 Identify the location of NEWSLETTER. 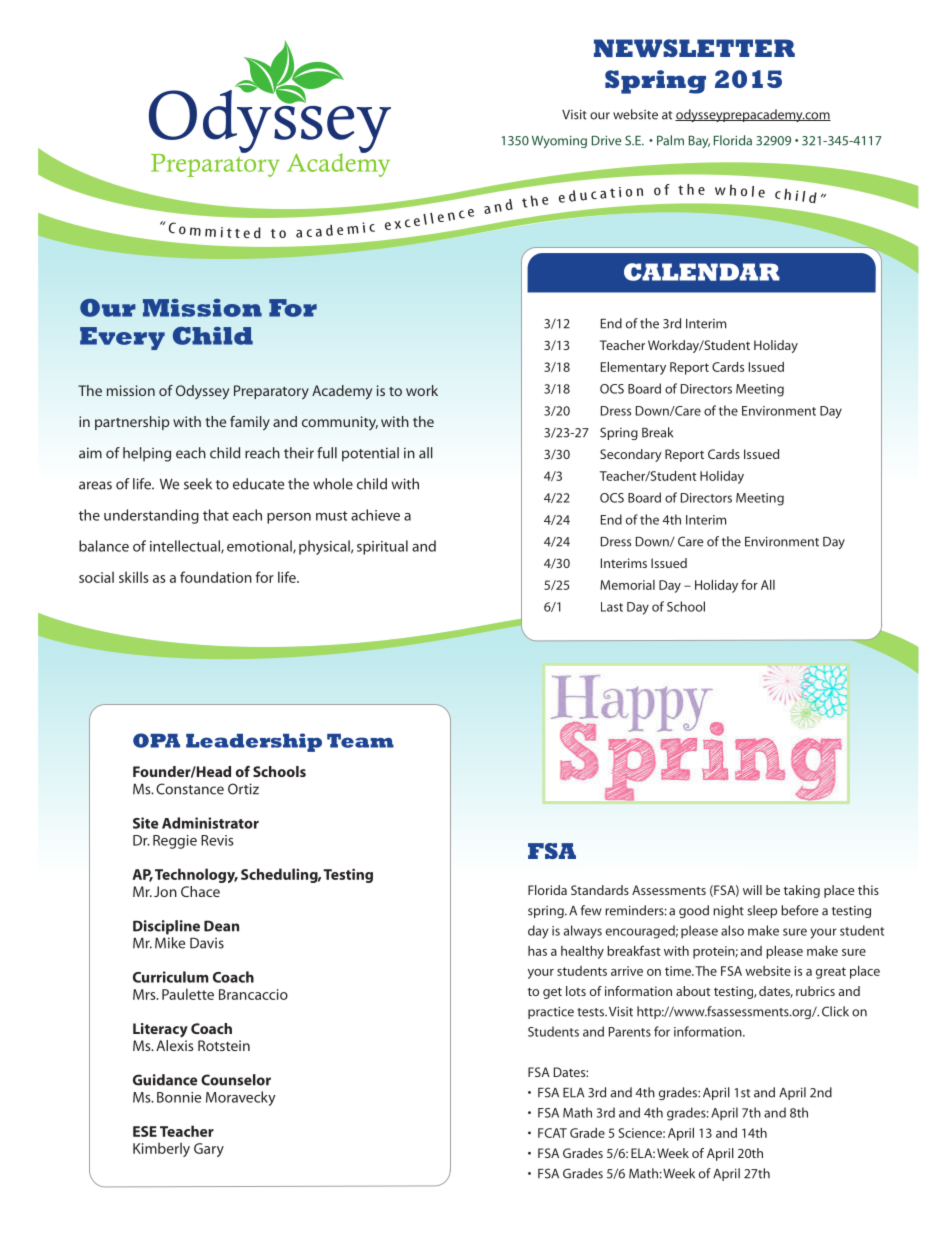
(694, 48).
